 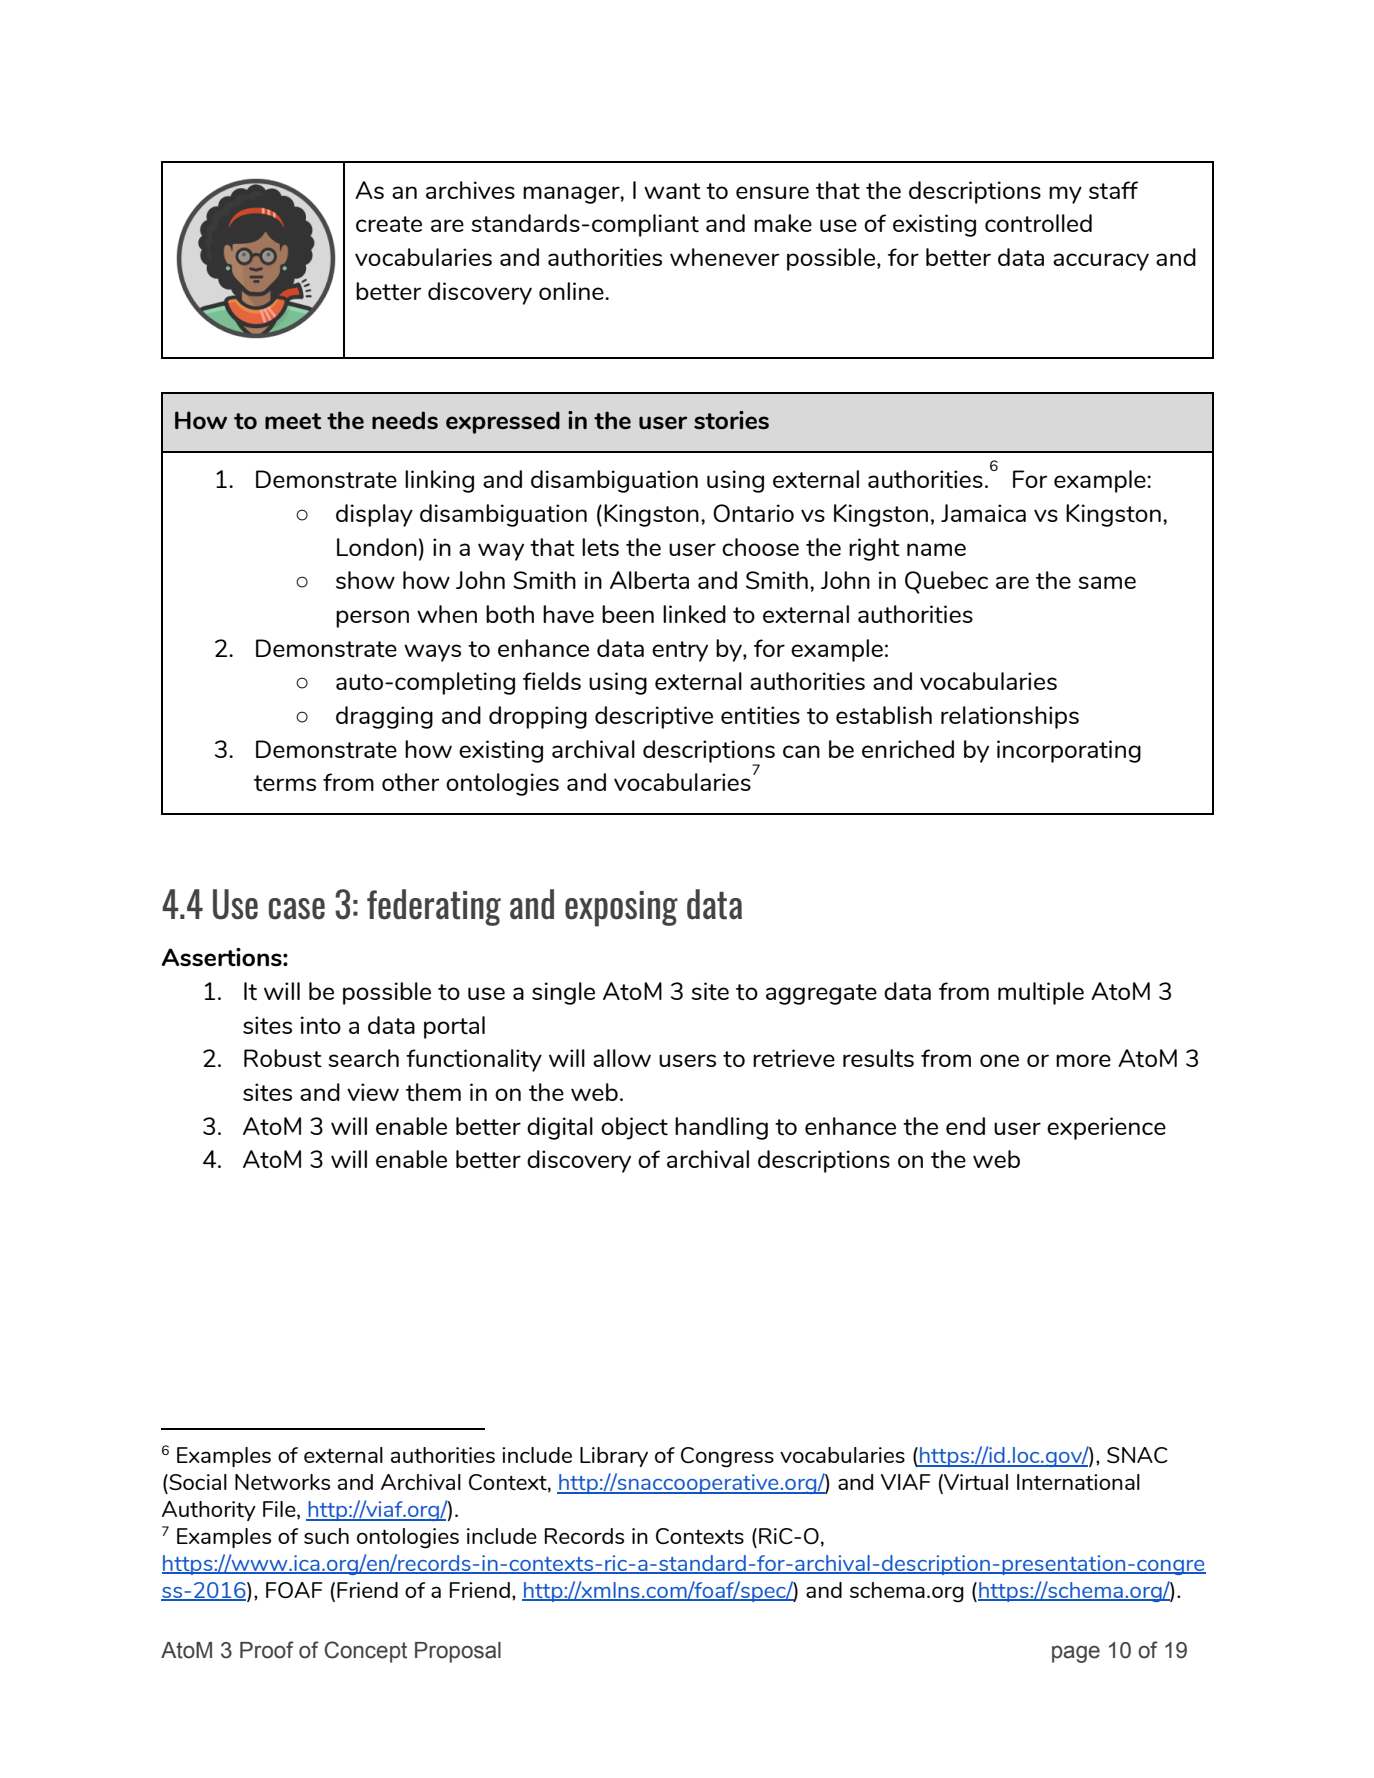 What do you see at coordinates (384, 717) in the image?
I see `dragging` at bounding box center [384, 717].
